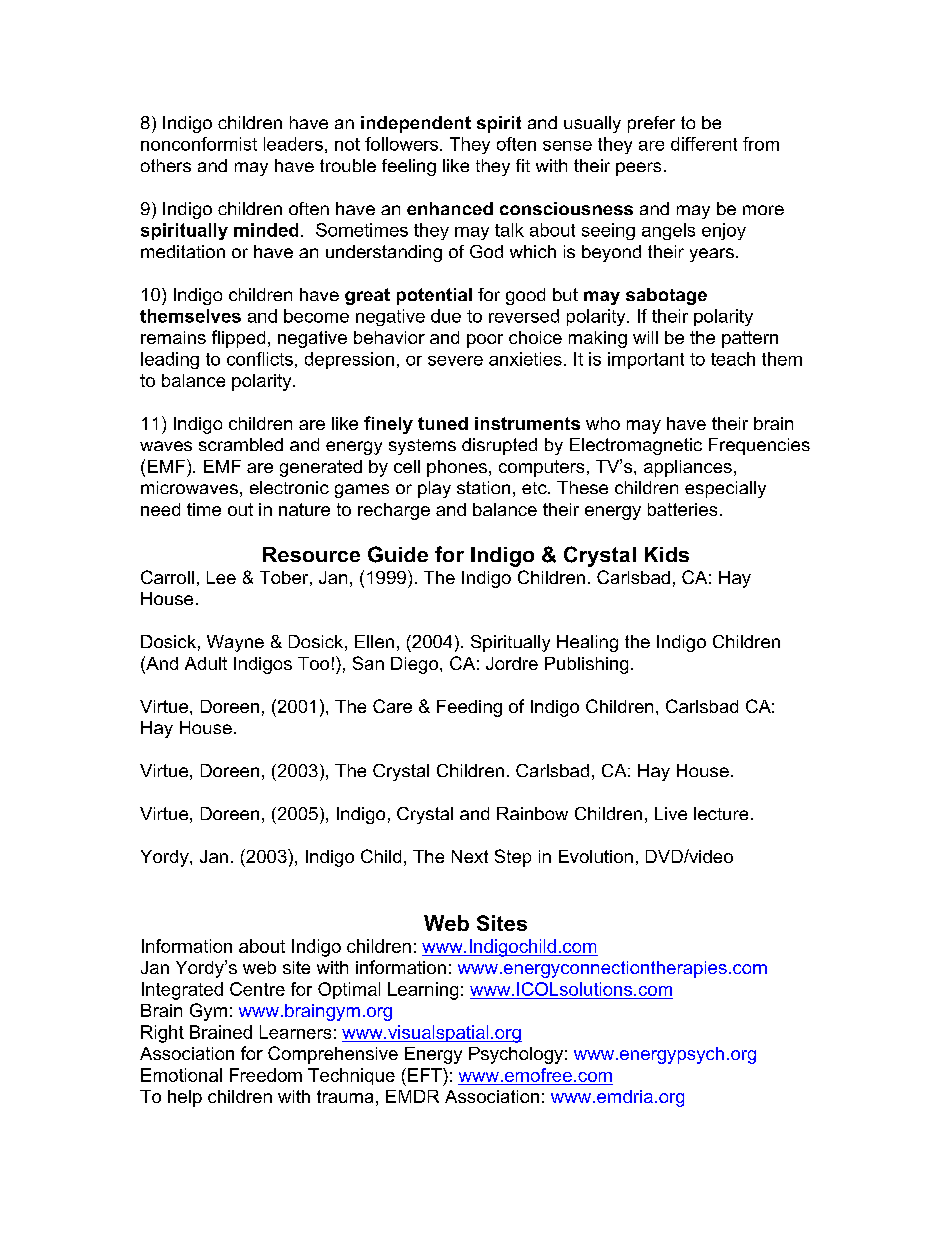  Describe the element at coordinates (409, 167) in the image. I see `feeling` at that location.
